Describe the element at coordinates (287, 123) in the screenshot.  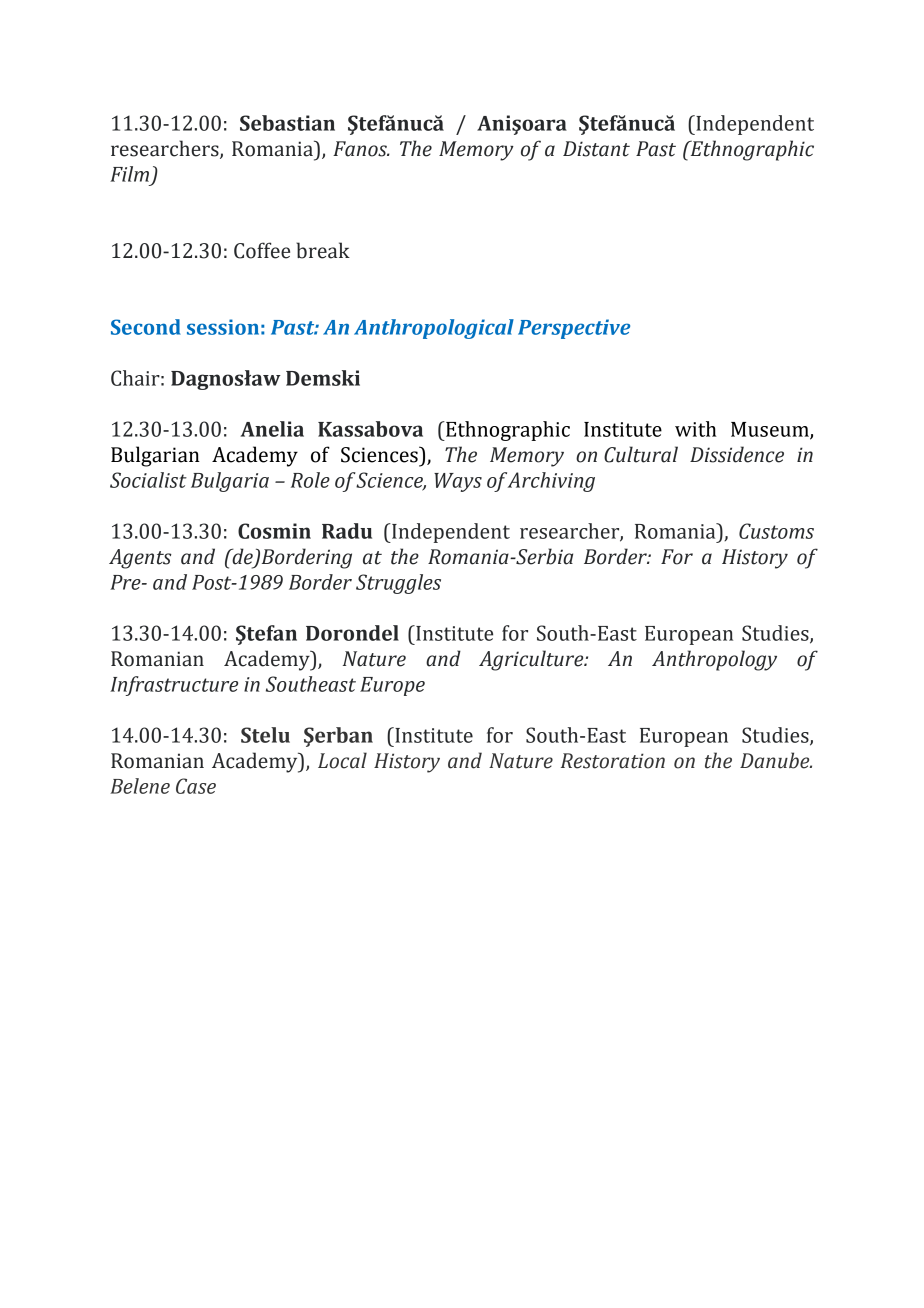
I see `Sebastian` at that location.
